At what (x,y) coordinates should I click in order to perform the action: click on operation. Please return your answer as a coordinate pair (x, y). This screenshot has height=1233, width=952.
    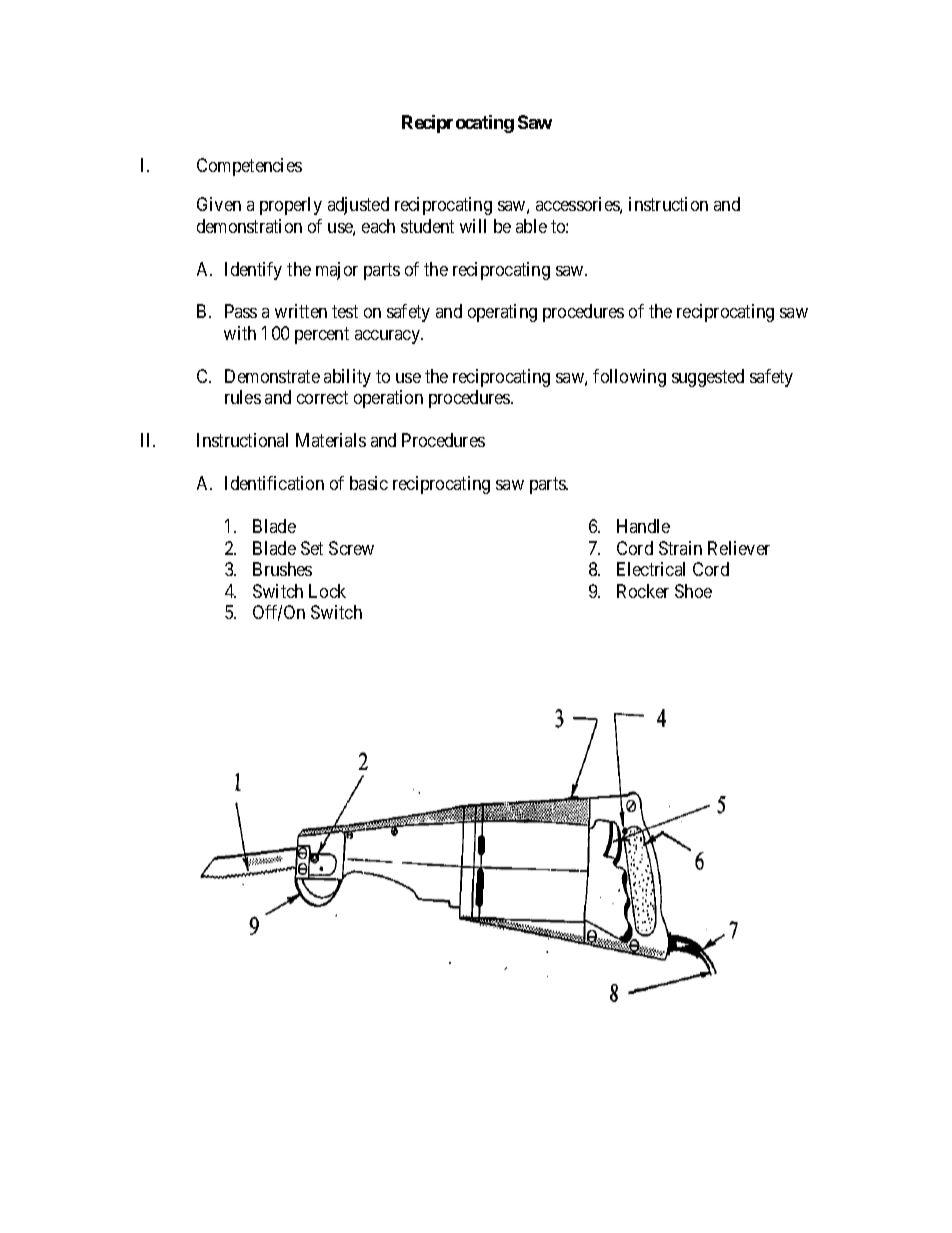
    Looking at the image, I should click on (388, 399).
